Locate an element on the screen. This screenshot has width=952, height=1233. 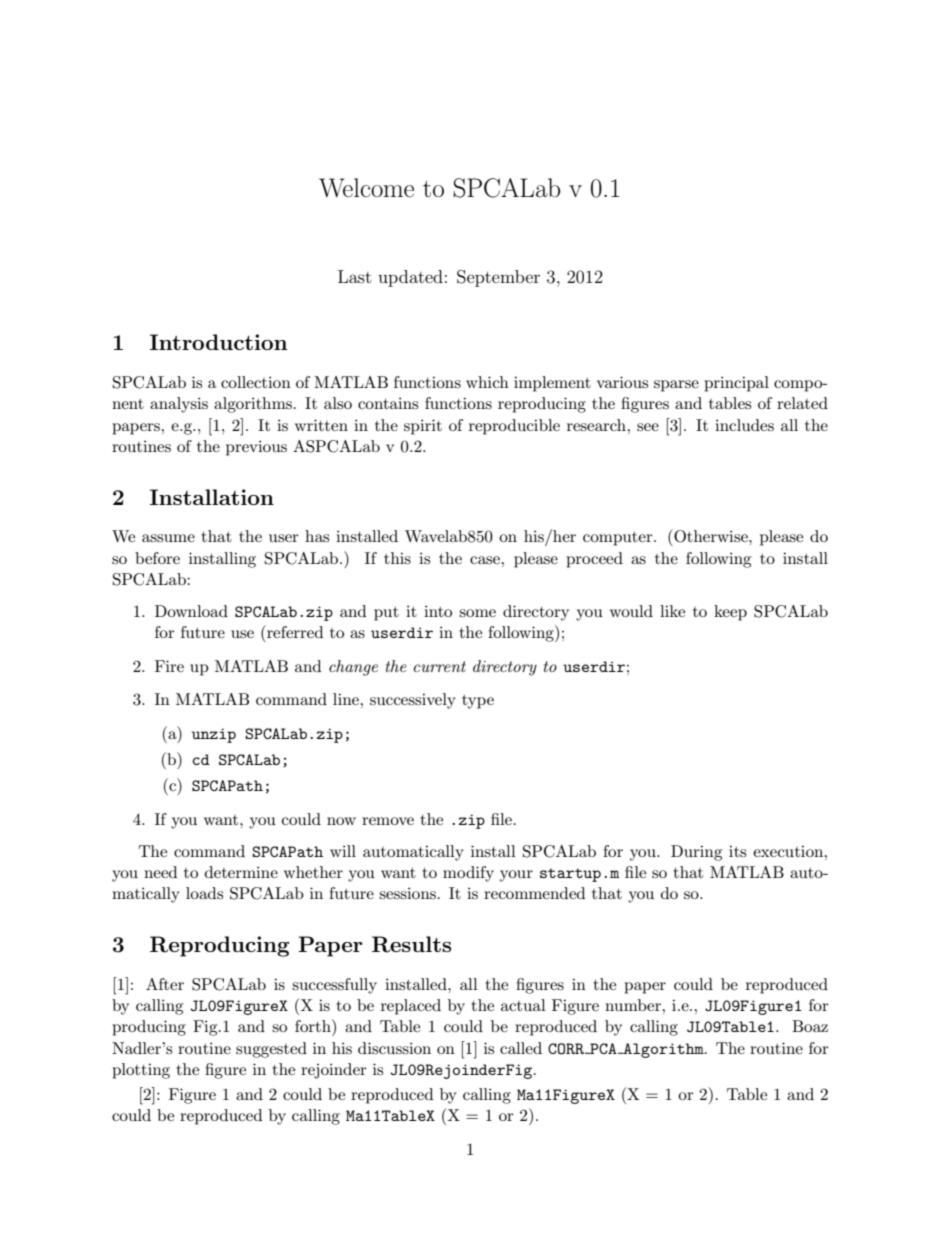
Welcome is located at coordinates (366, 188).
